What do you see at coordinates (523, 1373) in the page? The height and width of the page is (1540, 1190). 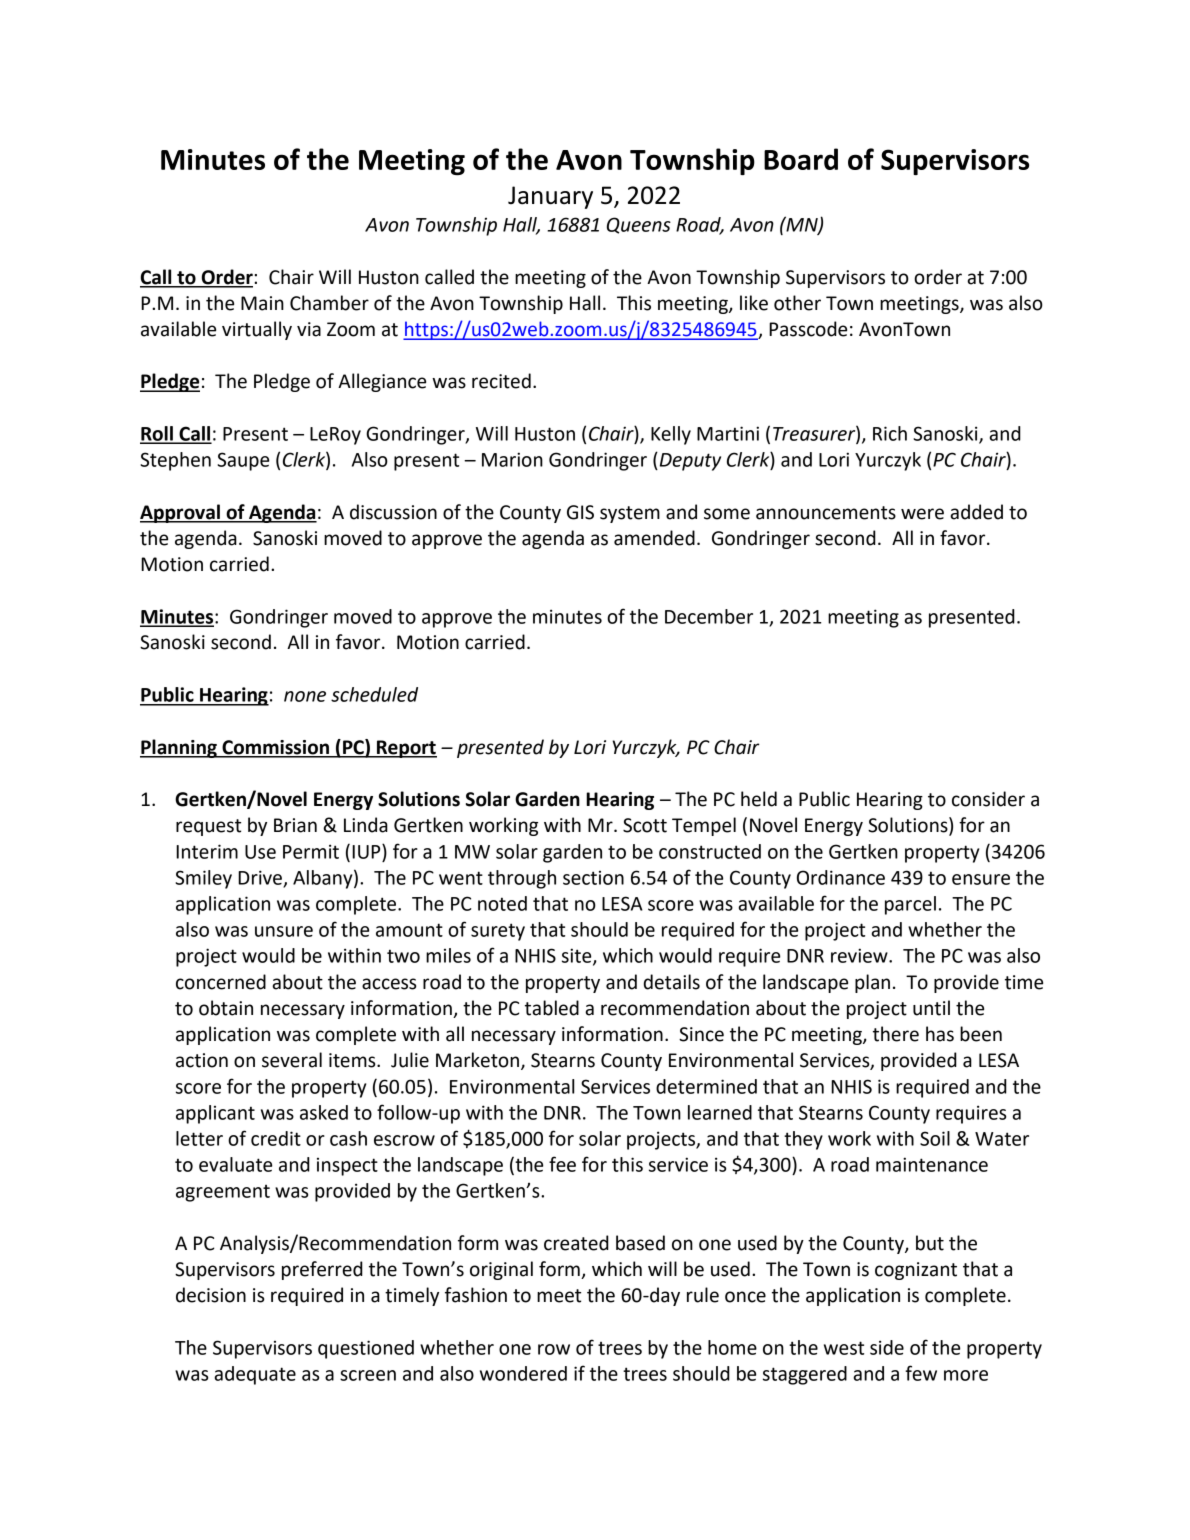 I see `wondered` at bounding box center [523, 1373].
